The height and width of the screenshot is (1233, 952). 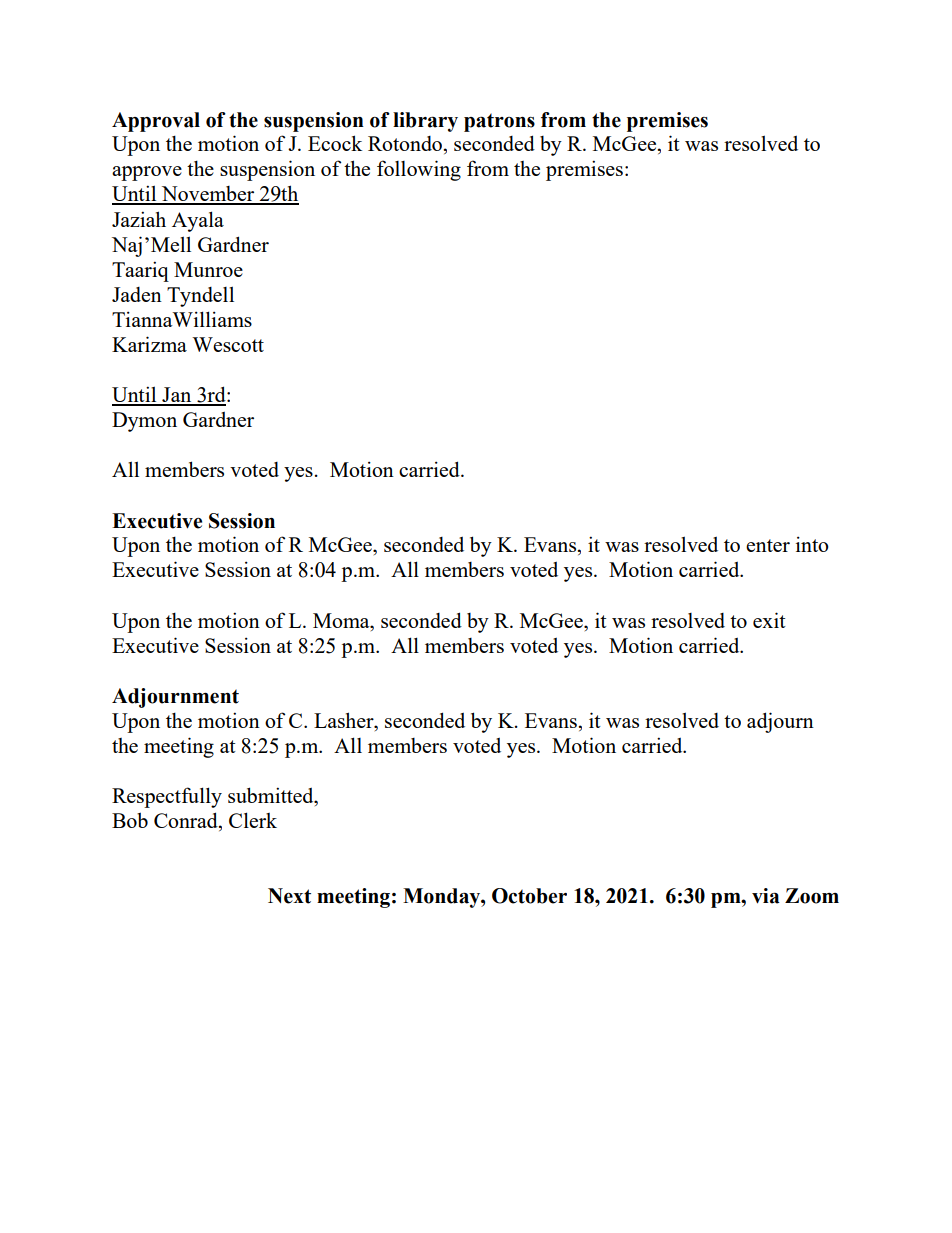 What do you see at coordinates (177, 396) in the screenshot?
I see `Jan` at bounding box center [177, 396].
